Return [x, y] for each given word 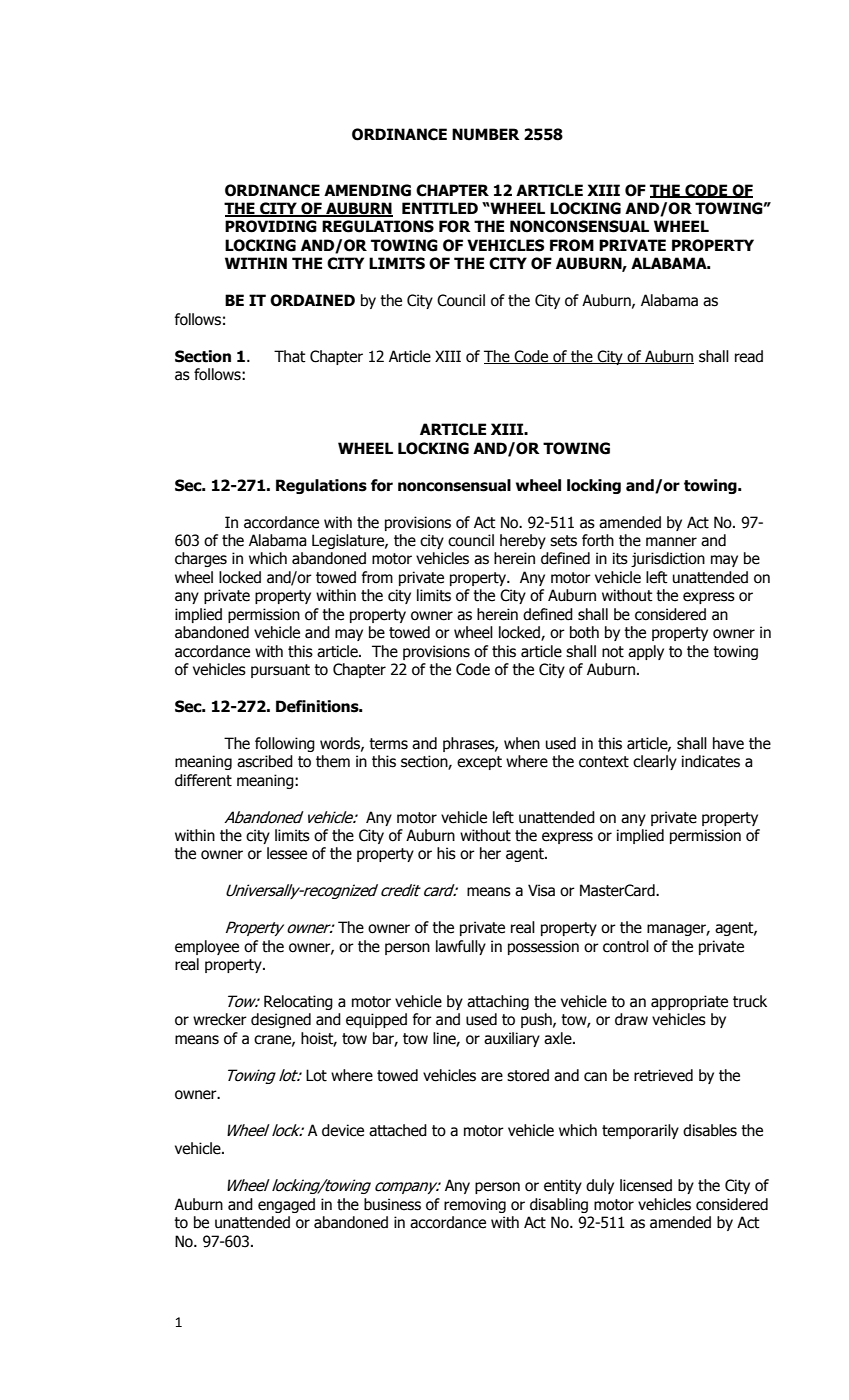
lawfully [461, 947]
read [749, 356]
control [626, 946]
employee [207, 947]
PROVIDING [271, 226]
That [290, 356]
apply [646, 652]
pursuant [280, 671]
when [522, 743]
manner [671, 542]
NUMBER [486, 134]
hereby [523, 541]
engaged [286, 1205]
